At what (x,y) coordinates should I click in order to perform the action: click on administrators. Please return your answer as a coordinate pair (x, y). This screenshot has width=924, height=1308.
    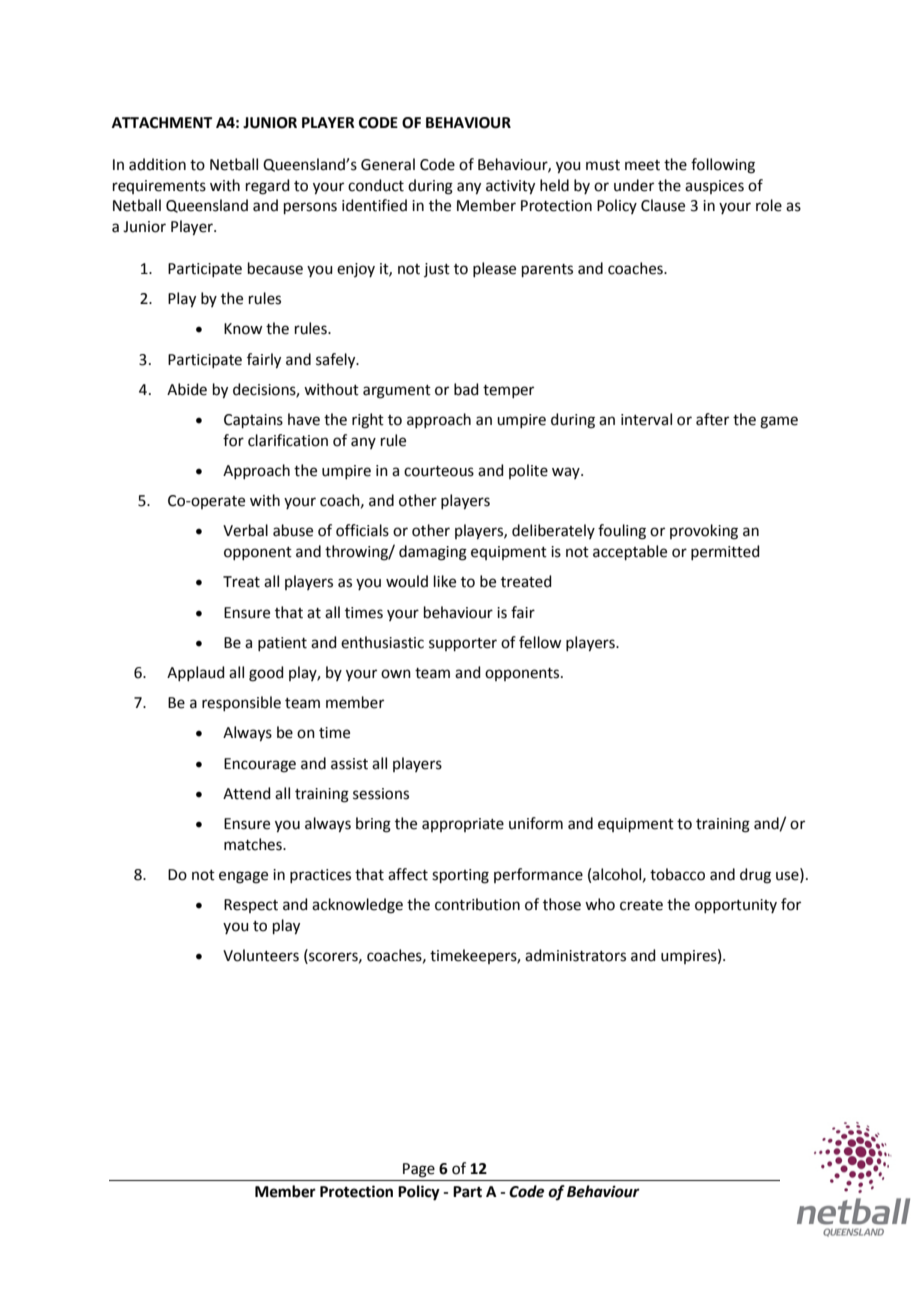
    Looking at the image, I should click on (575, 955).
